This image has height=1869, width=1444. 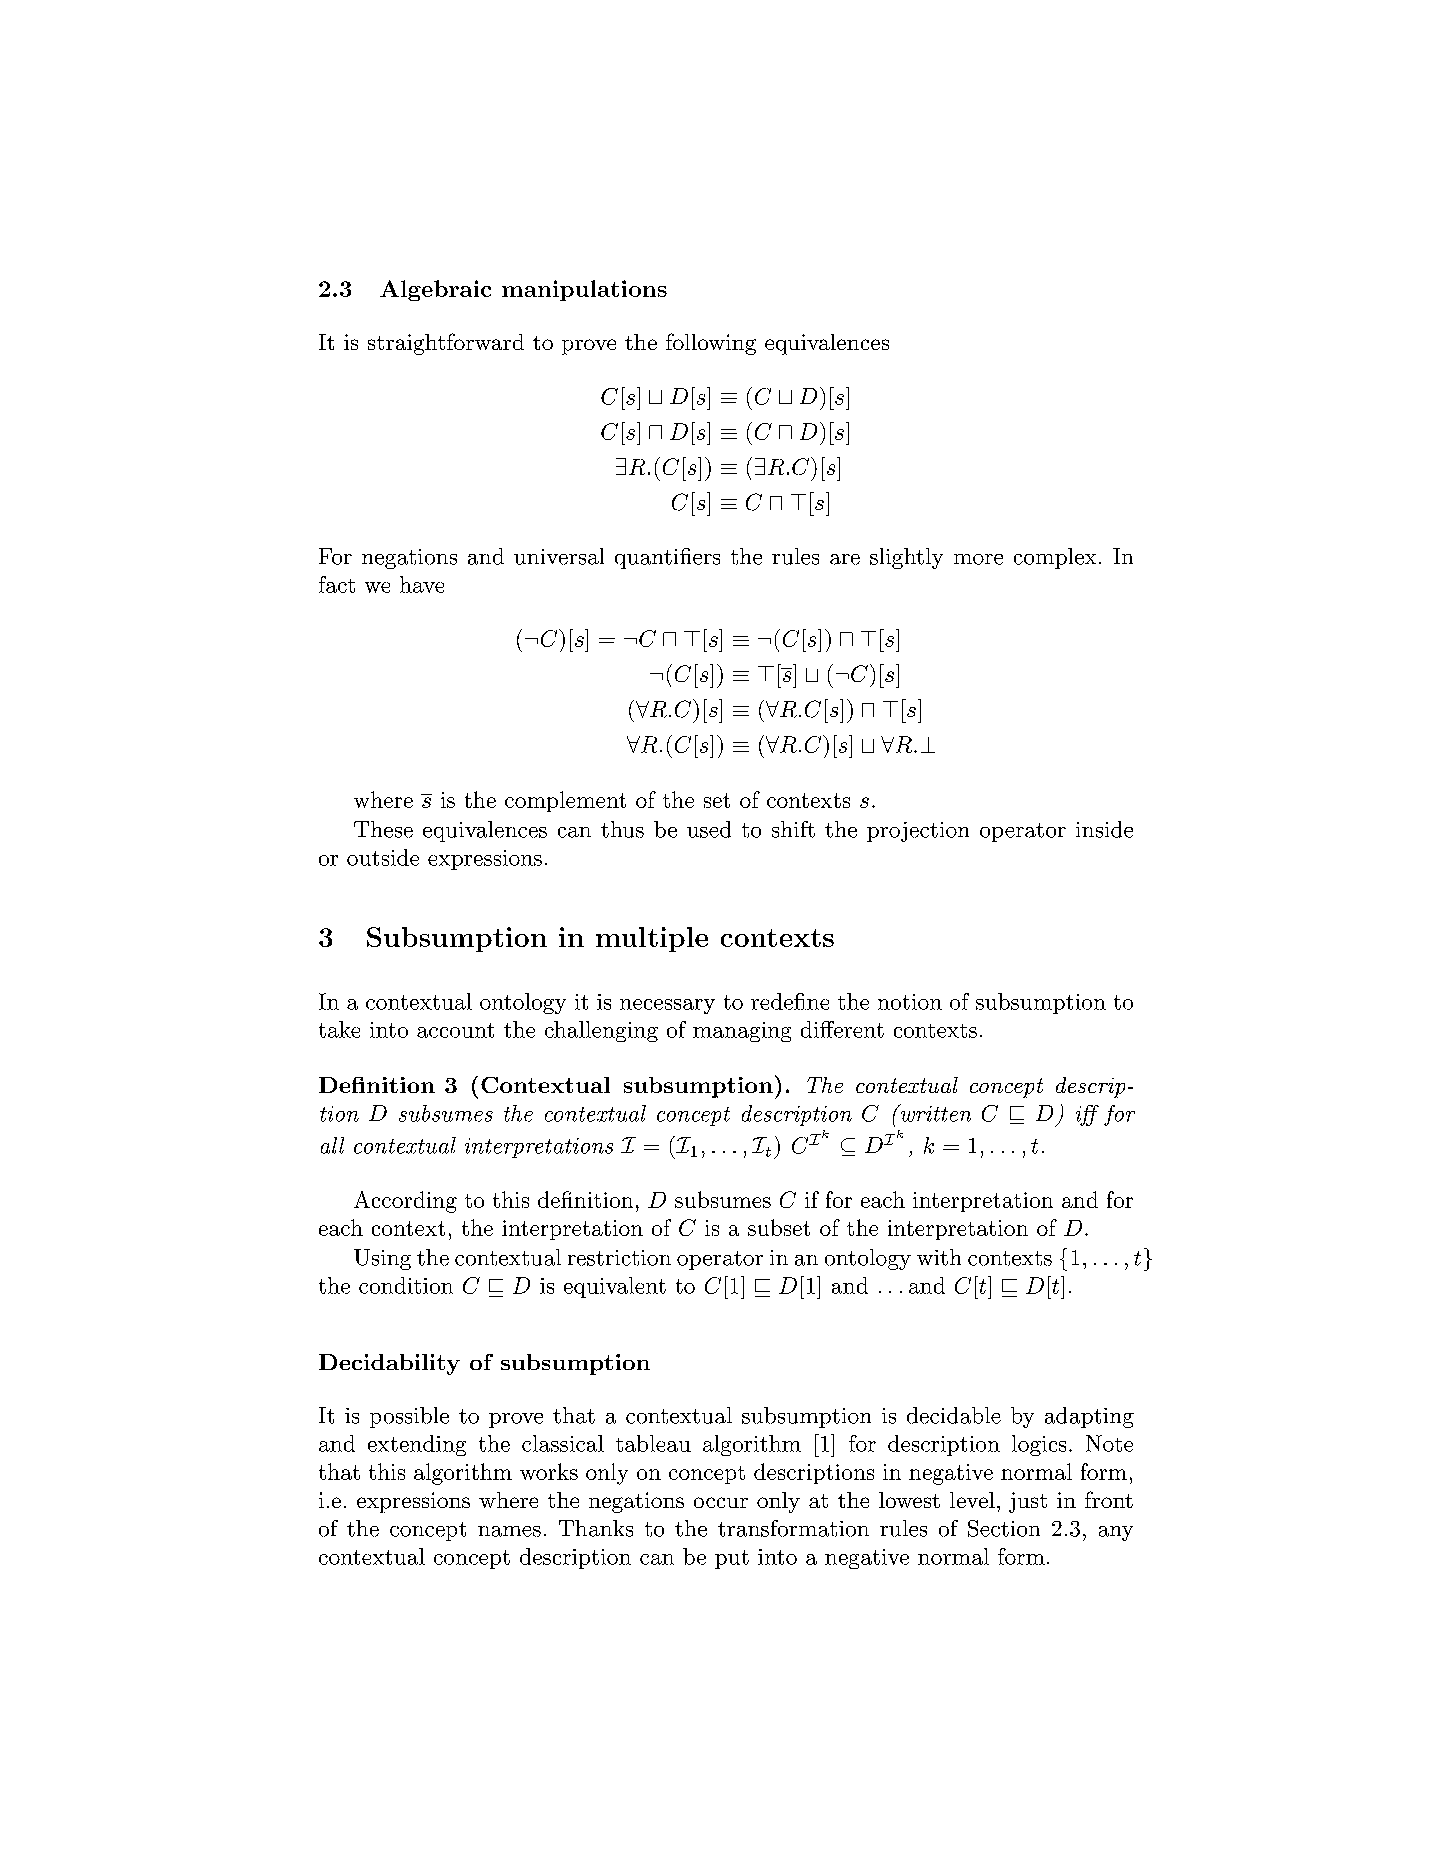 What do you see at coordinates (667, 558) in the image?
I see `quantifiers` at bounding box center [667, 558].
